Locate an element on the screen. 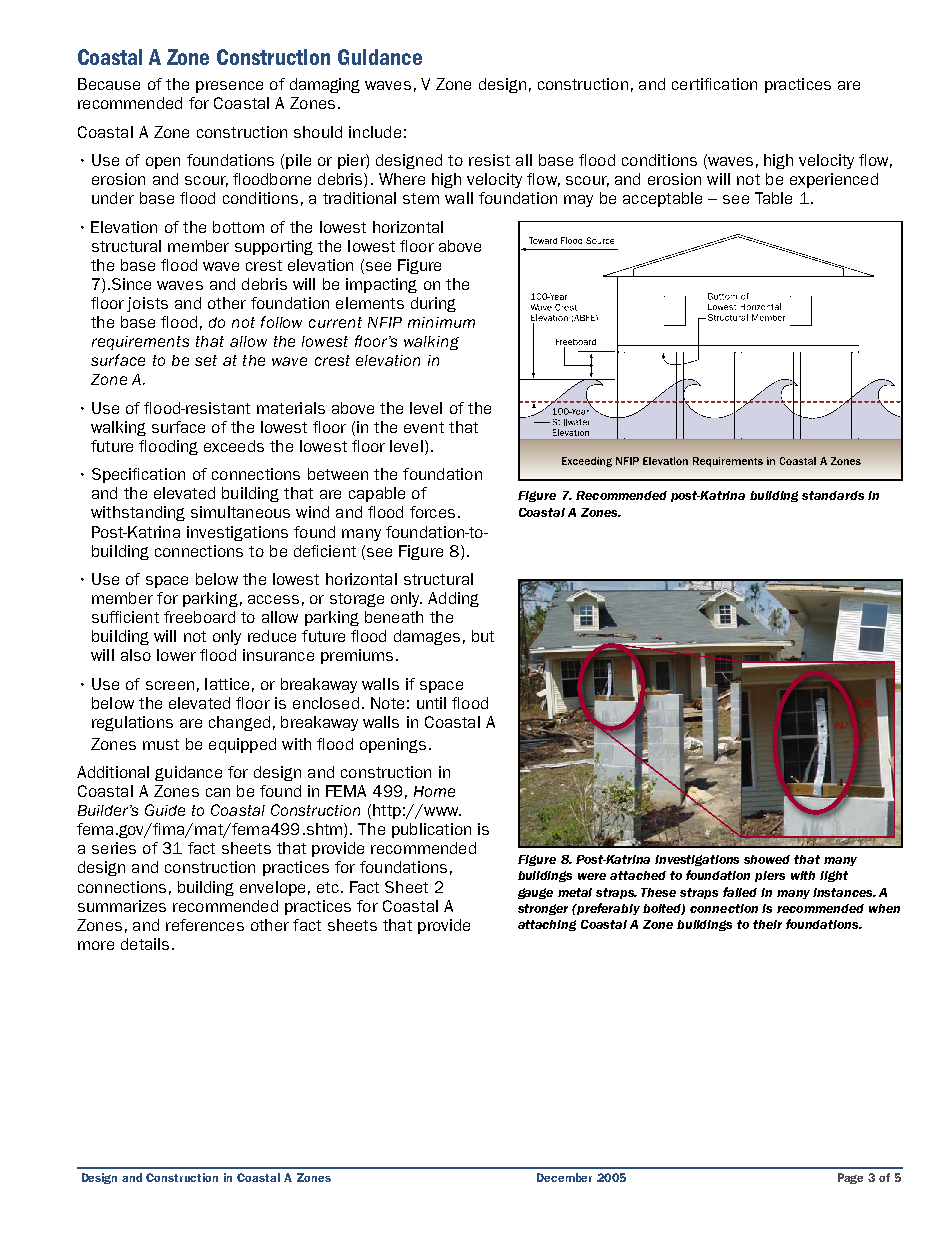 This screenshot has width=952, height=1233. December is located at coordinates (564, 1177).
